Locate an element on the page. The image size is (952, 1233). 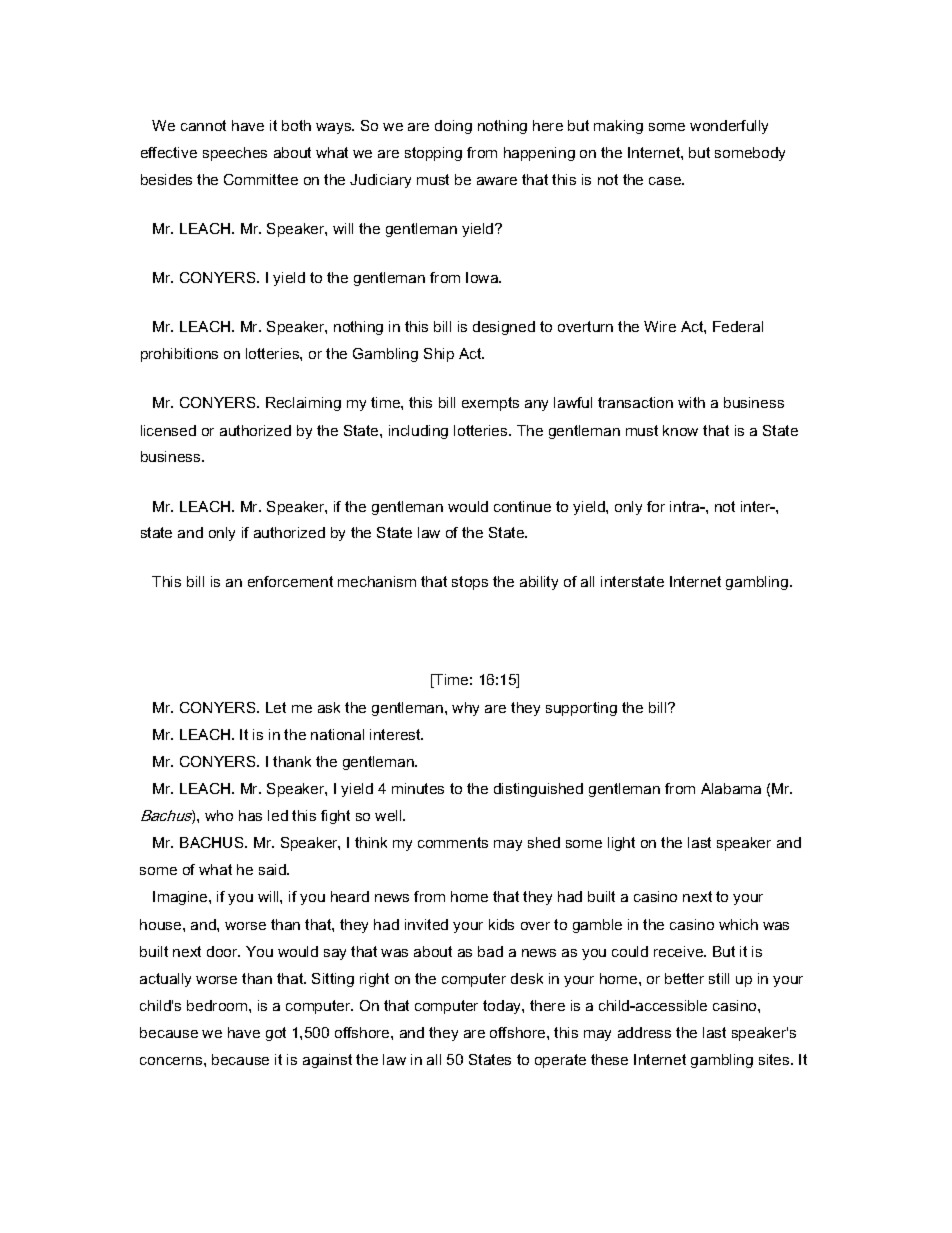
comments is located at coordinates (453, 842).
